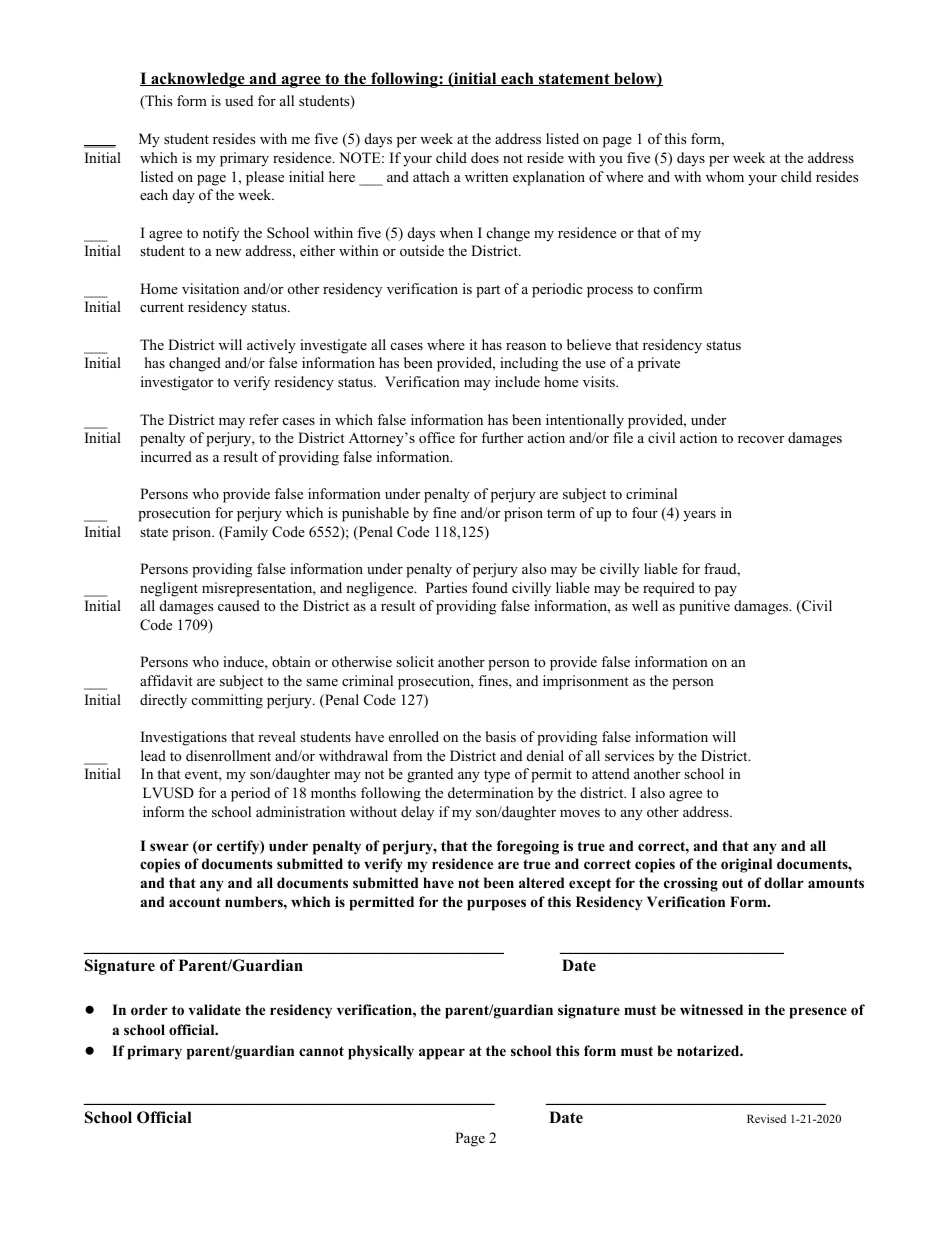  I want to click on found, so click(490, 588).
